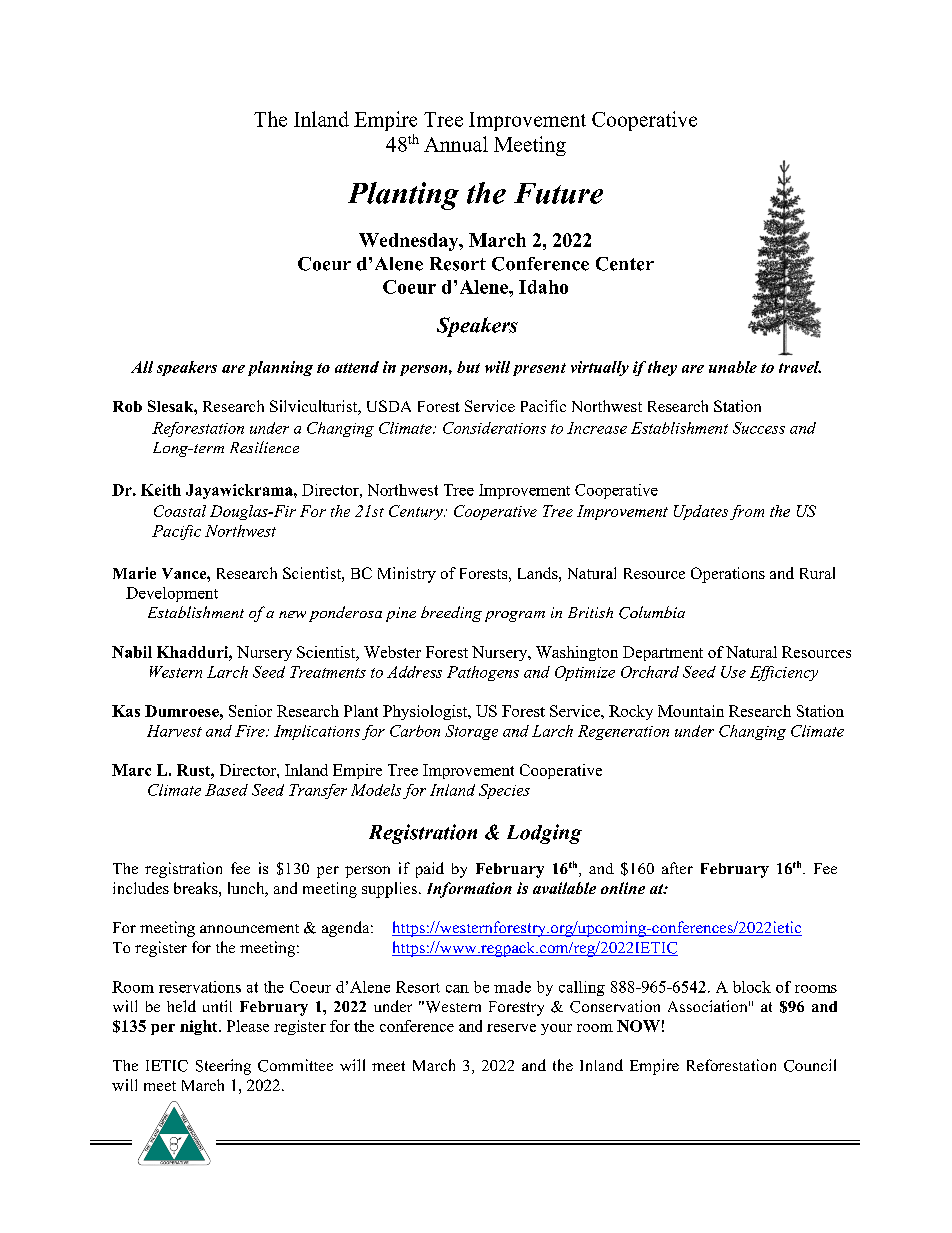 Image resolution: width=952 pixels, height=1233 pixels. What do you see at coordinates (264, 447) in the screenshot?
I see `Resilience` at bounding box center [264, 447].
